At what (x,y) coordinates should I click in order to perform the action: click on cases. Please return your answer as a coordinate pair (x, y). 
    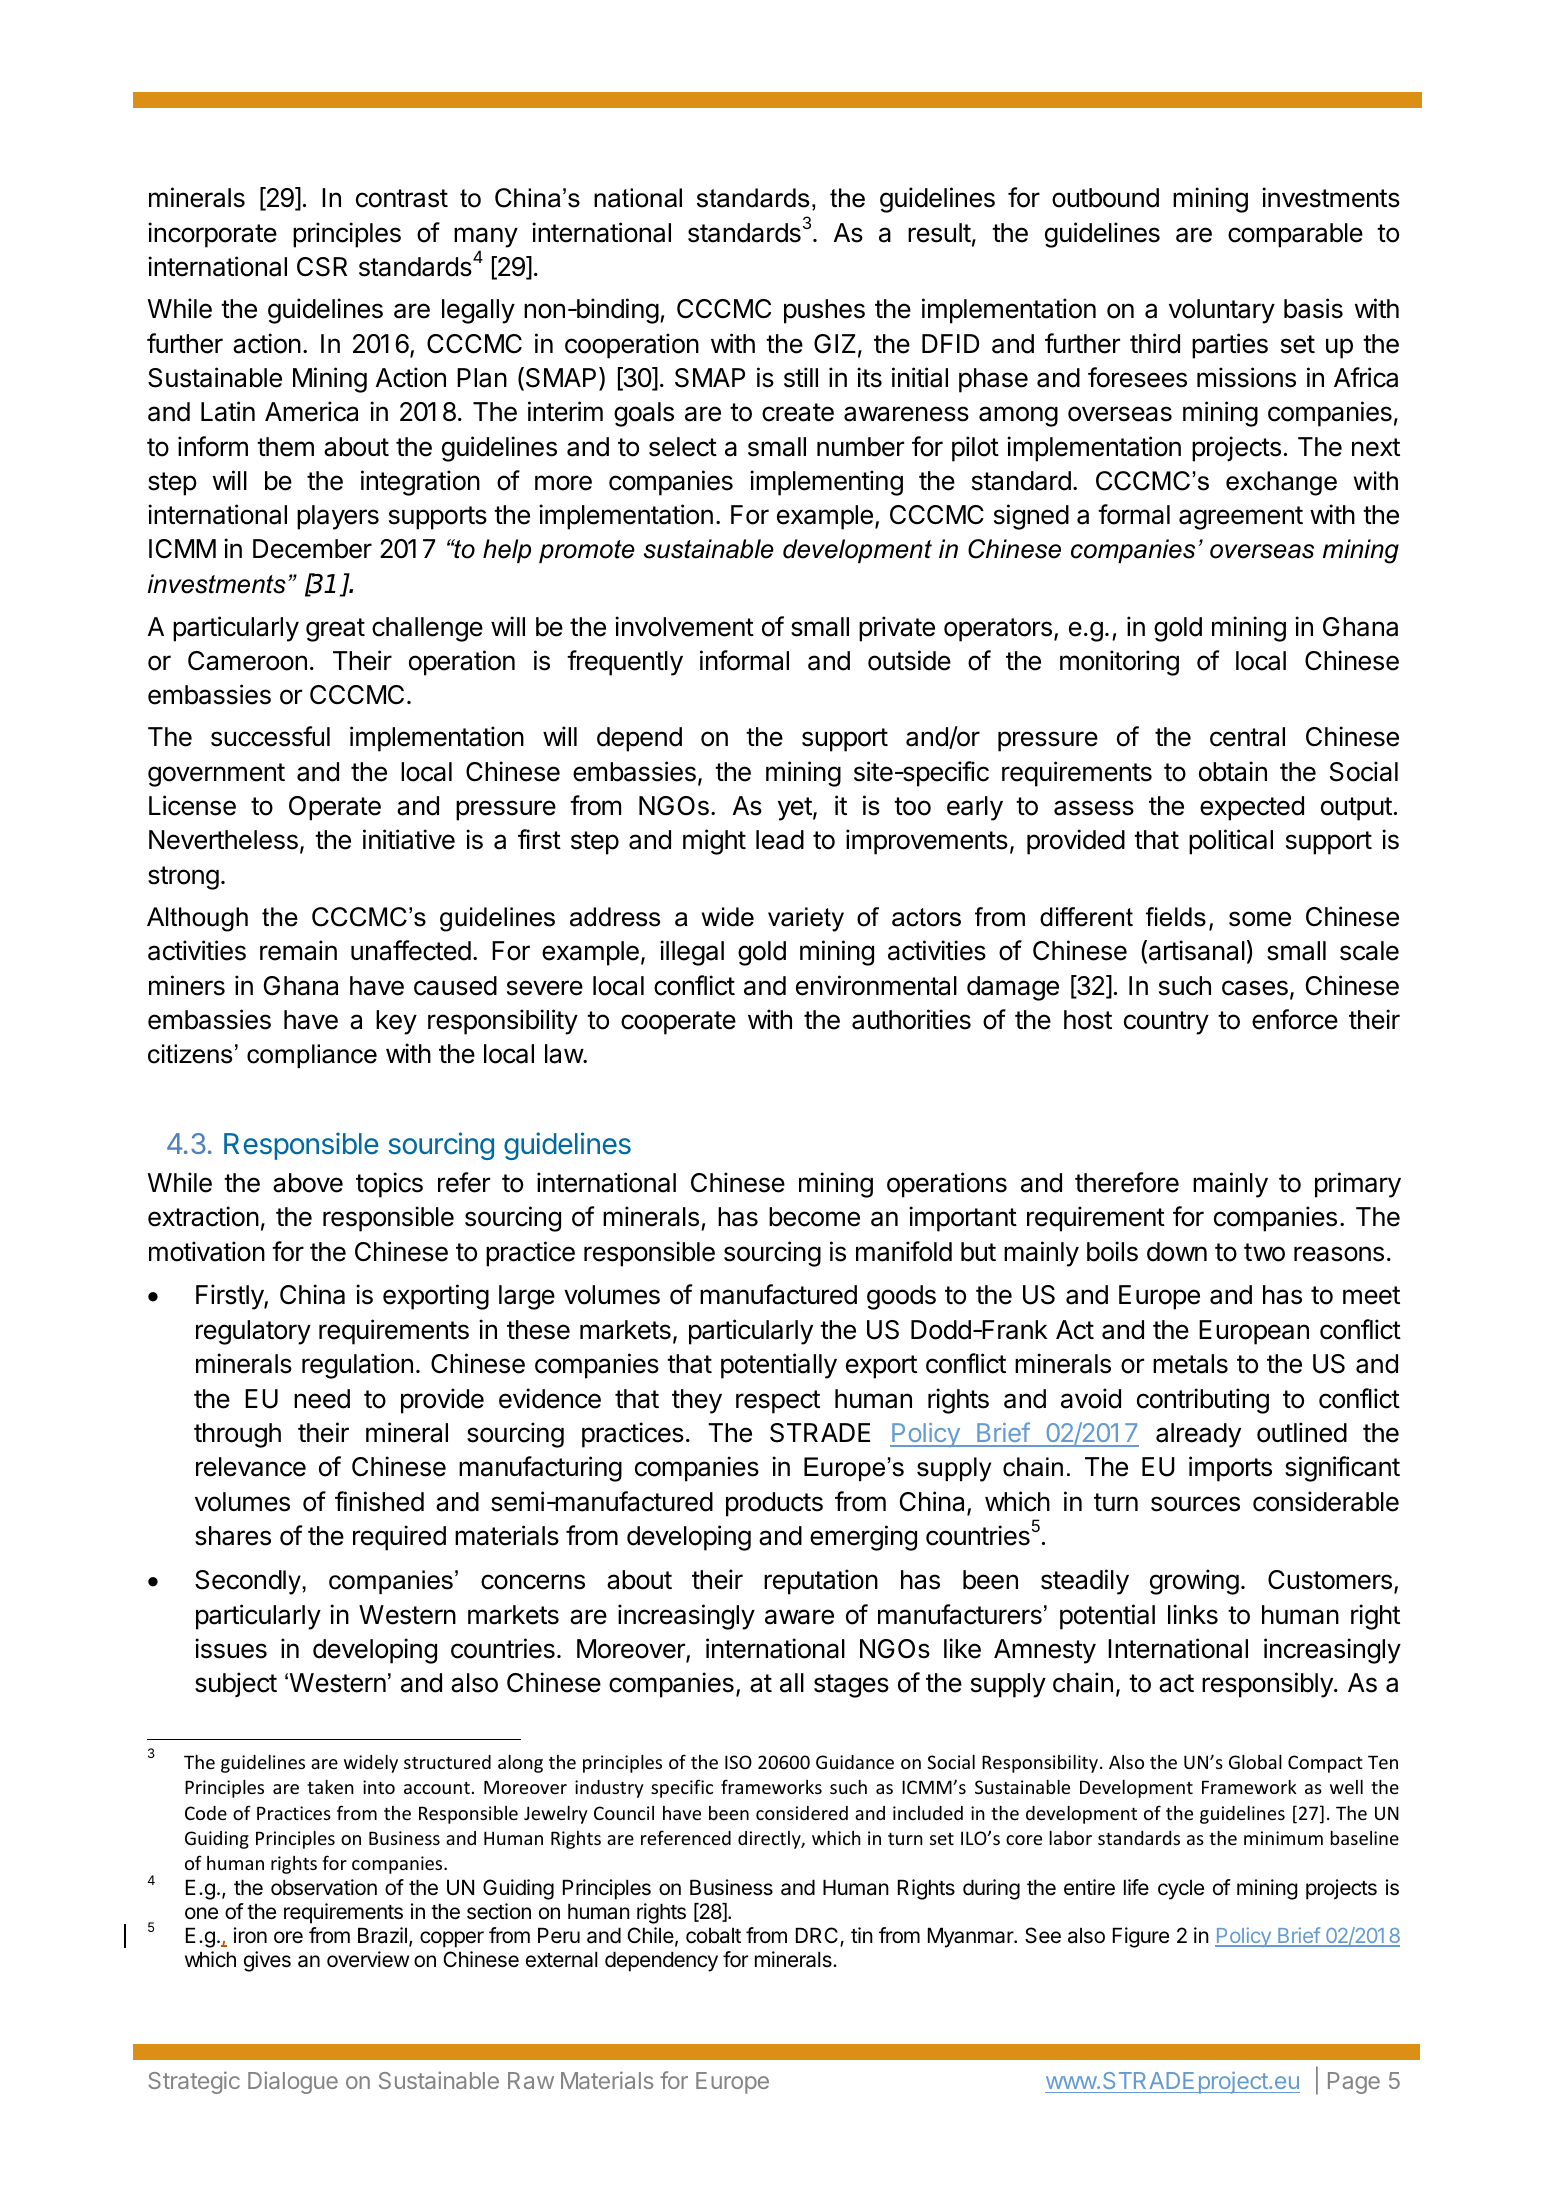
    Looking at the image, I should click on (1255, 988).
